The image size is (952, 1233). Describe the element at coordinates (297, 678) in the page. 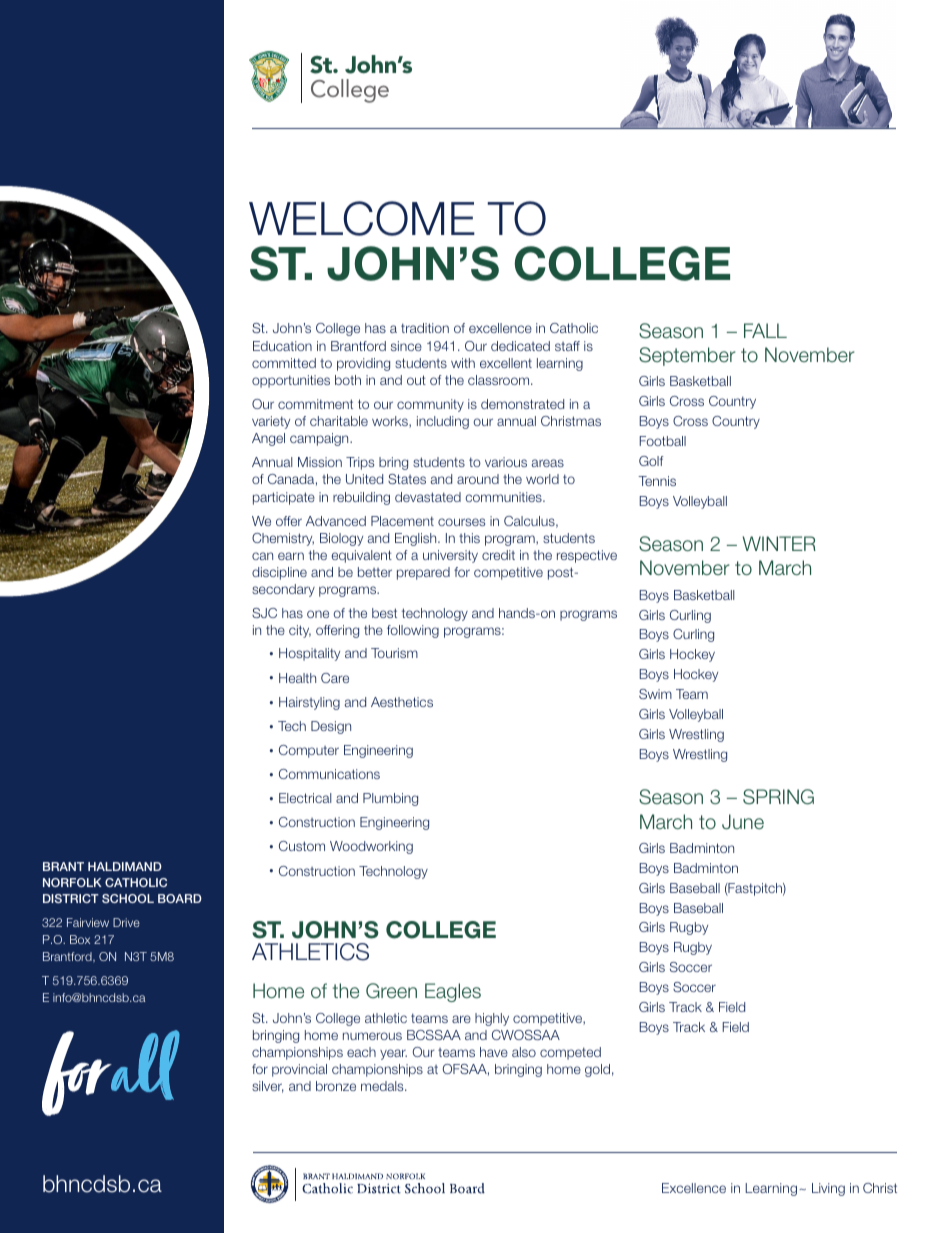

I see `Health` at that location.
